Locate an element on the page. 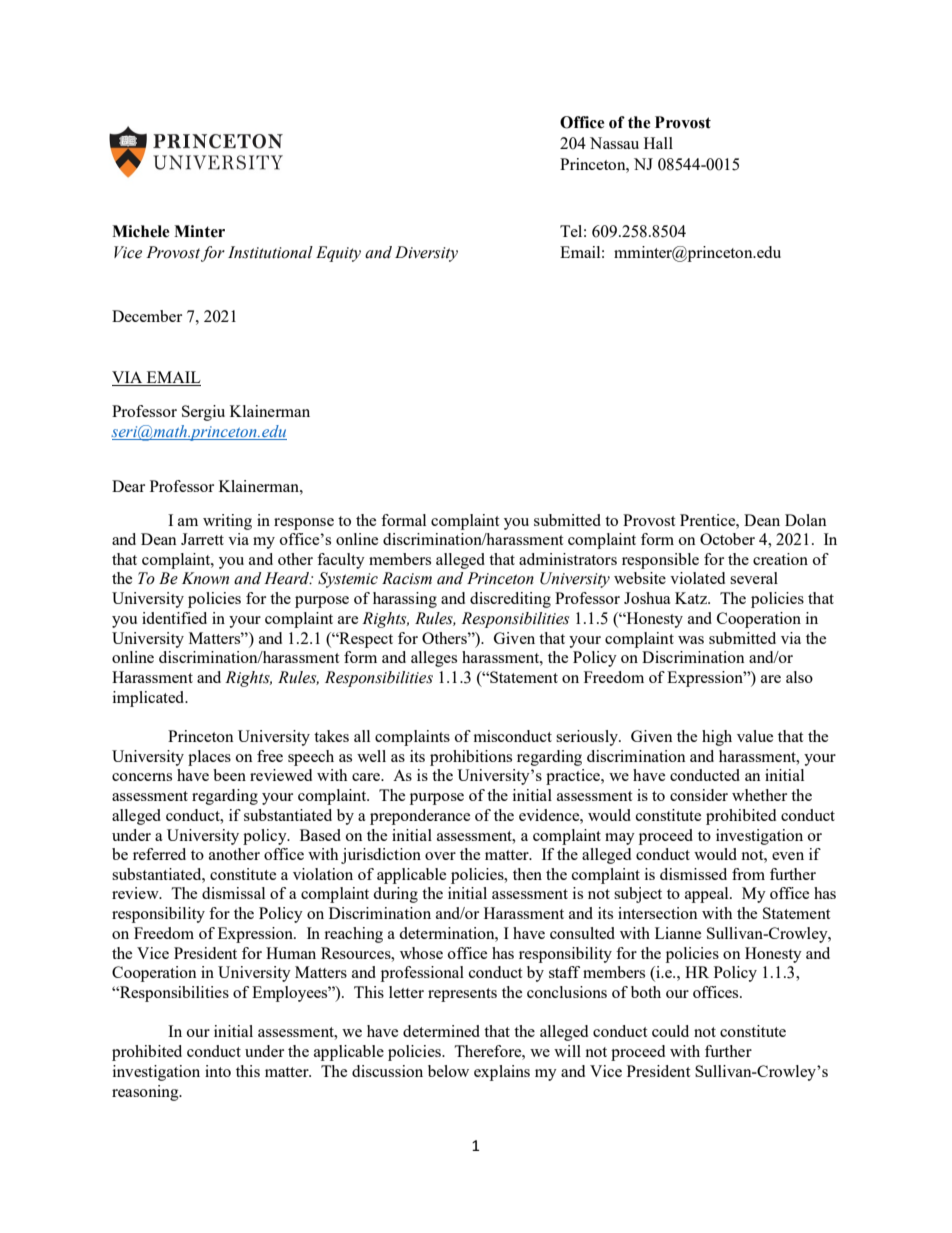  Michele is located at coordinates (140, 231).
